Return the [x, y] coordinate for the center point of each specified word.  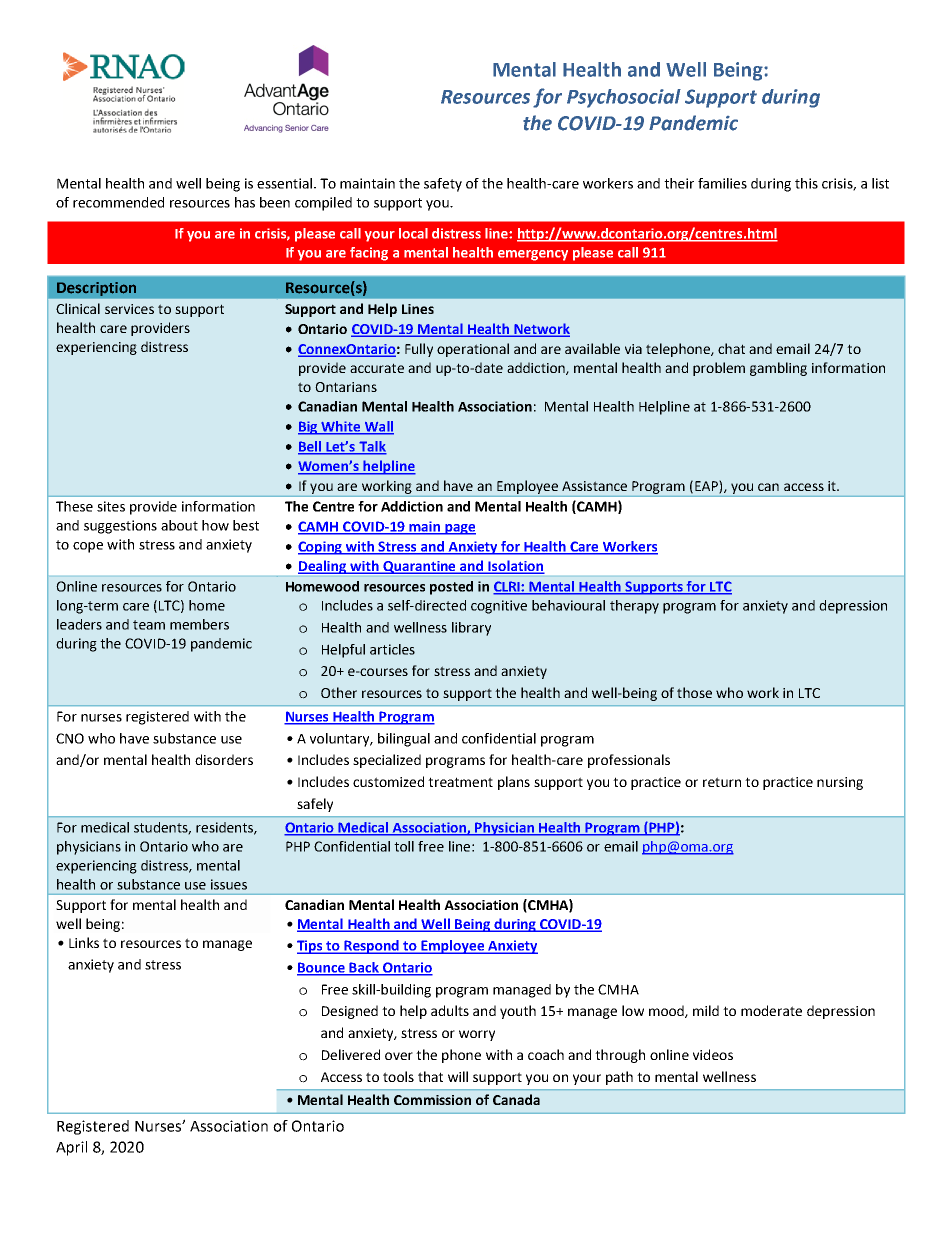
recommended [118, 202]
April [71, 1148]
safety [443, 185]
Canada [516, 1099]
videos [713, 1054]
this [806, 183]
